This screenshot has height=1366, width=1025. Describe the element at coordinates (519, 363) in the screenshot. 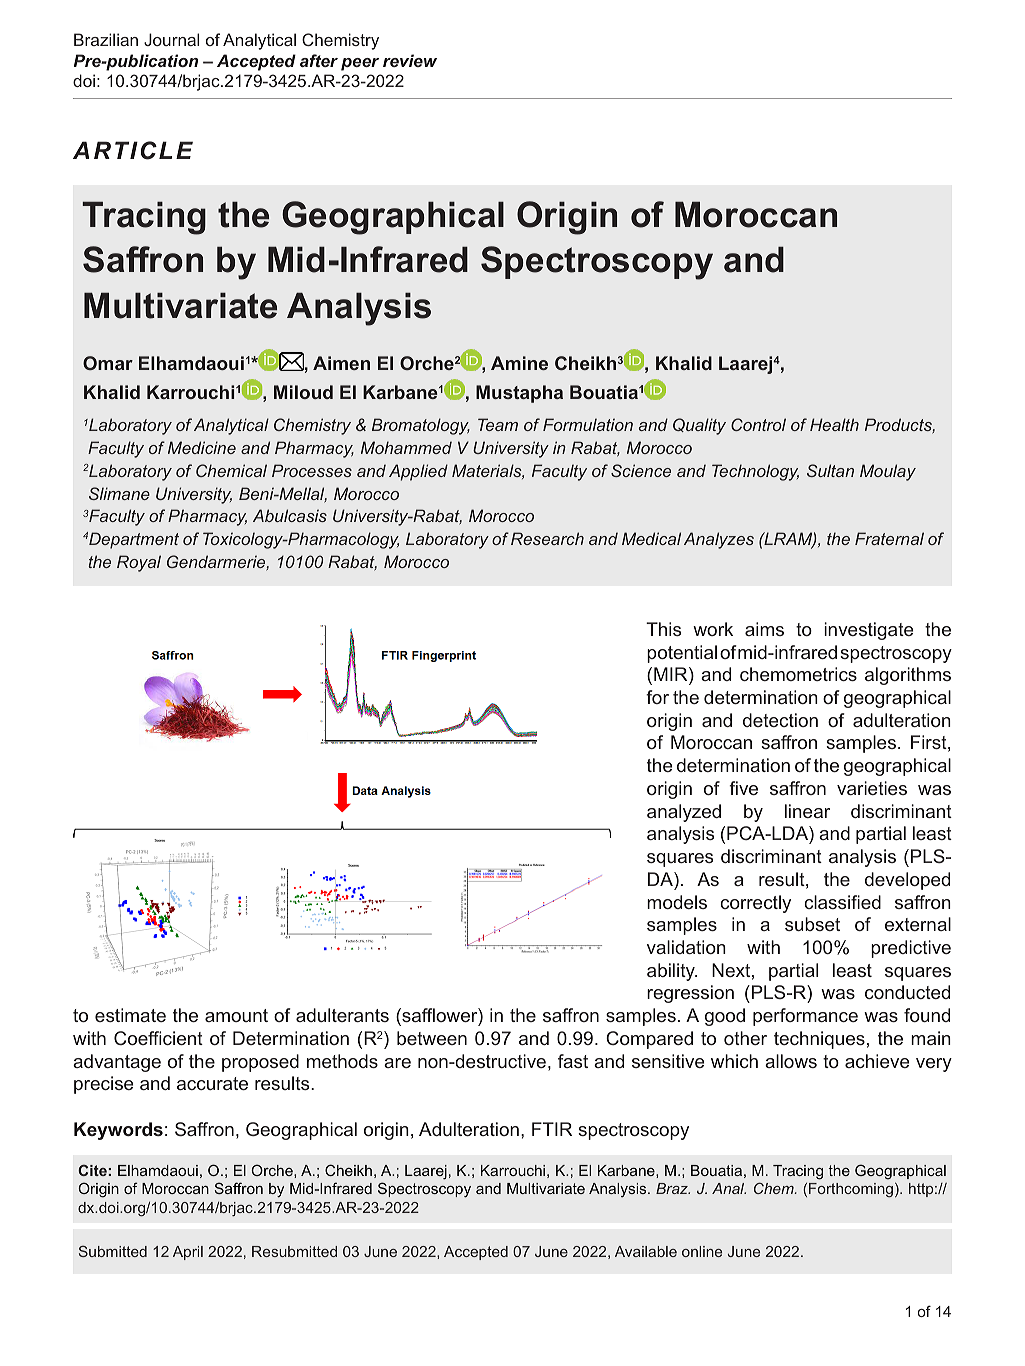

I see `Amine` at that location.
